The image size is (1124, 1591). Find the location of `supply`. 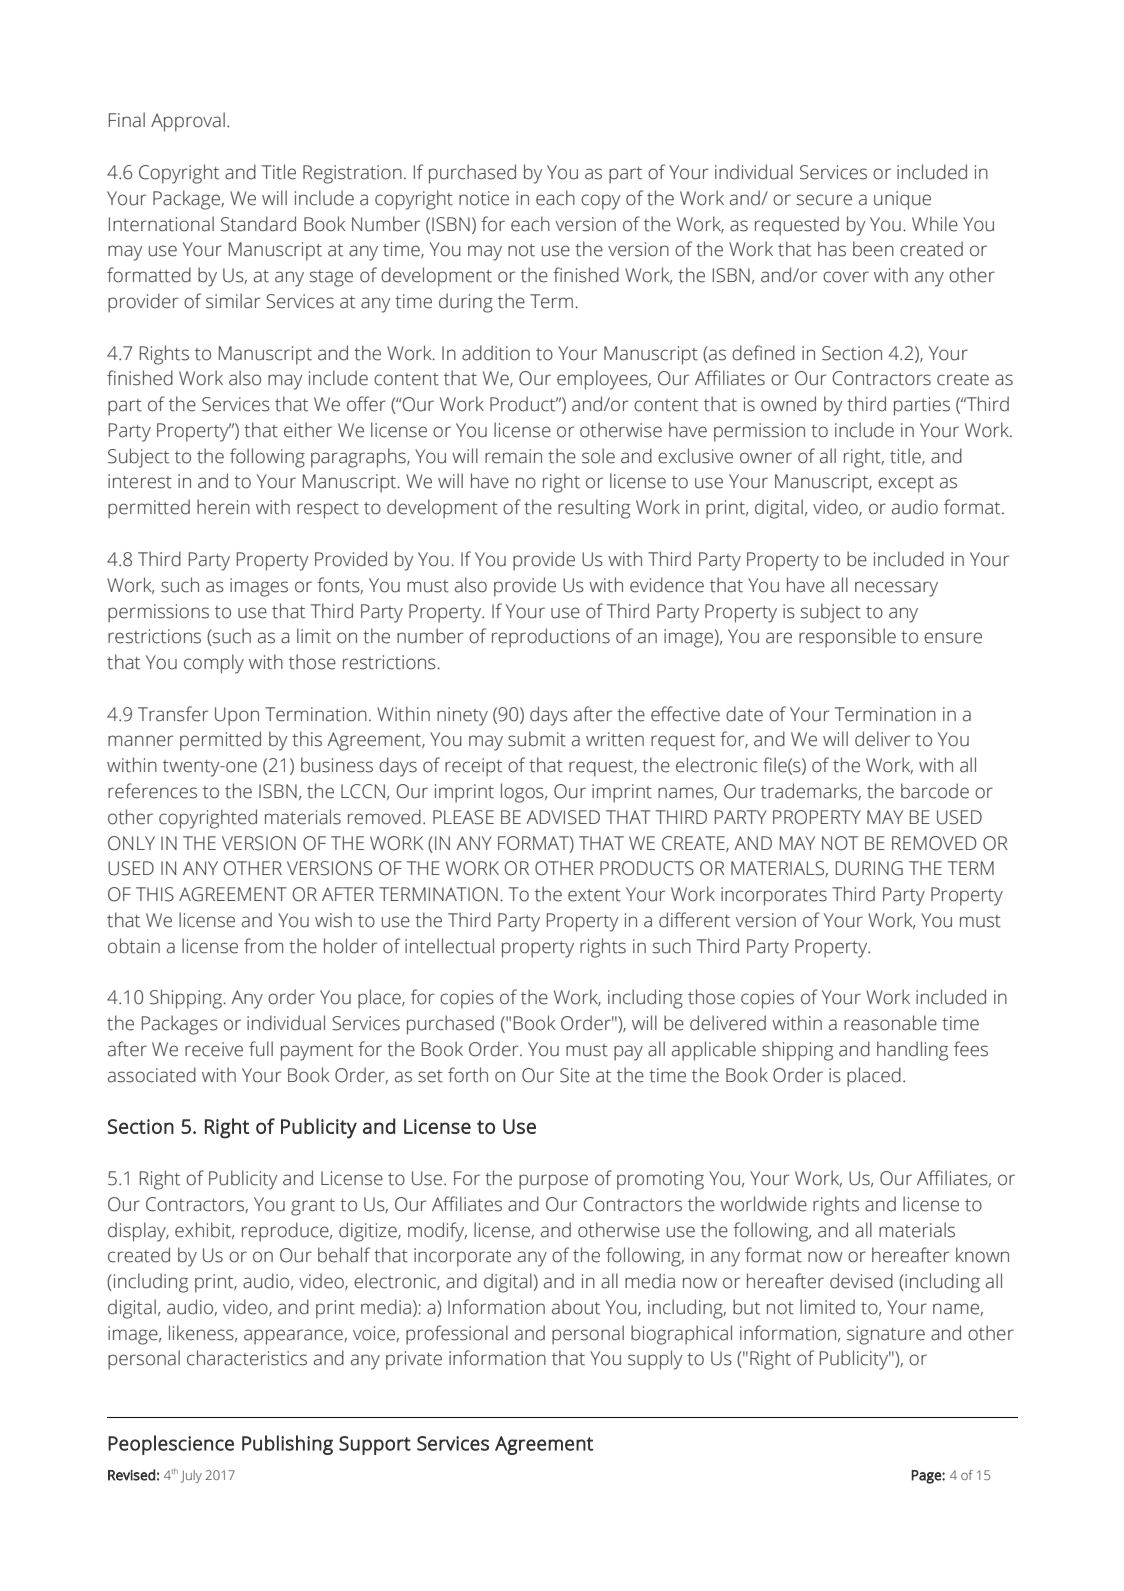

supply is located at coordinates (655, 1360).
